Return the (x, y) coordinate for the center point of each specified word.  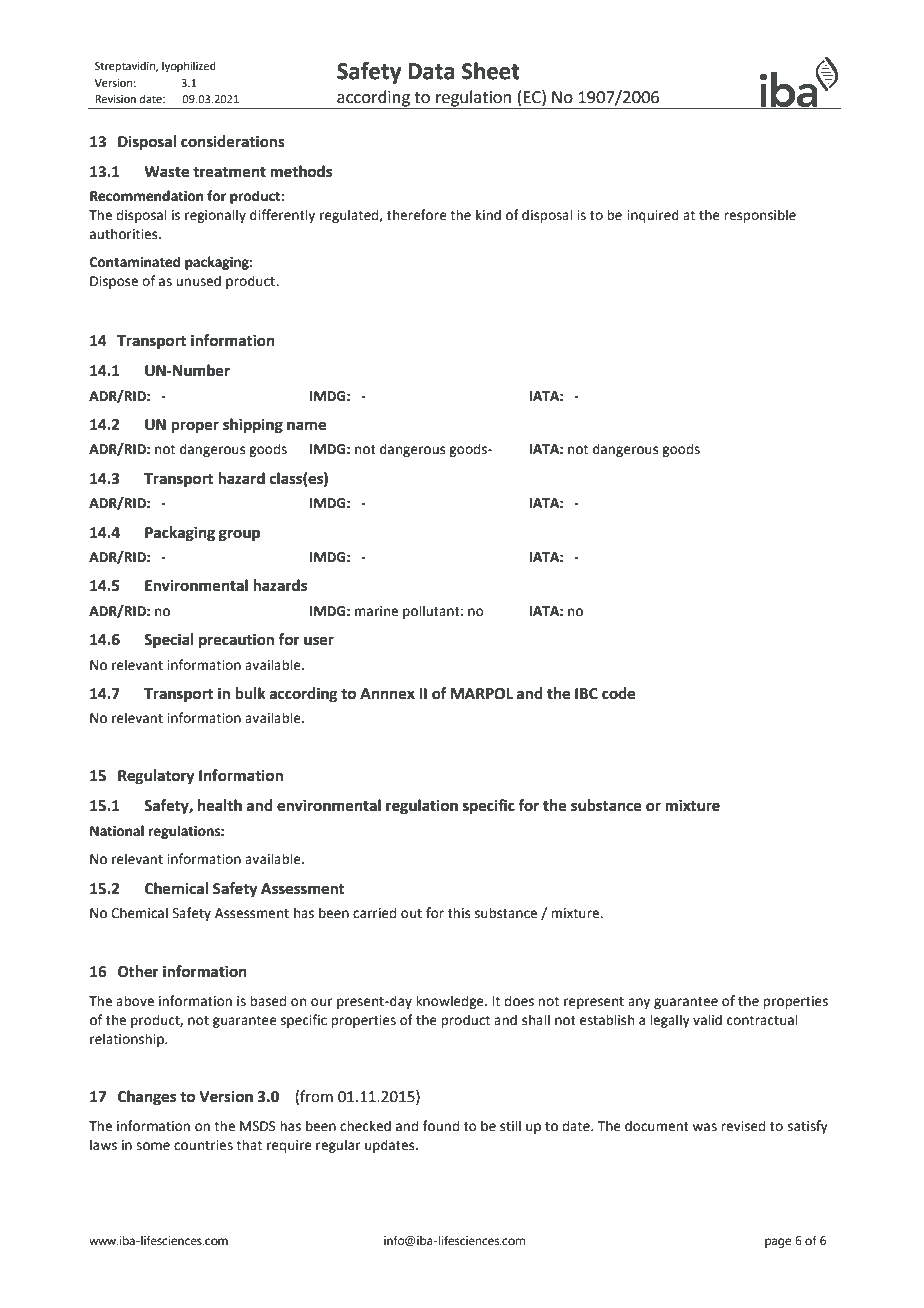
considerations (233, 141)
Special (168, 641)
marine (376, 611)
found (441, 1126)
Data (431, 71)
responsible (760, 216)
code (618, 693)
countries (203, 1145)
